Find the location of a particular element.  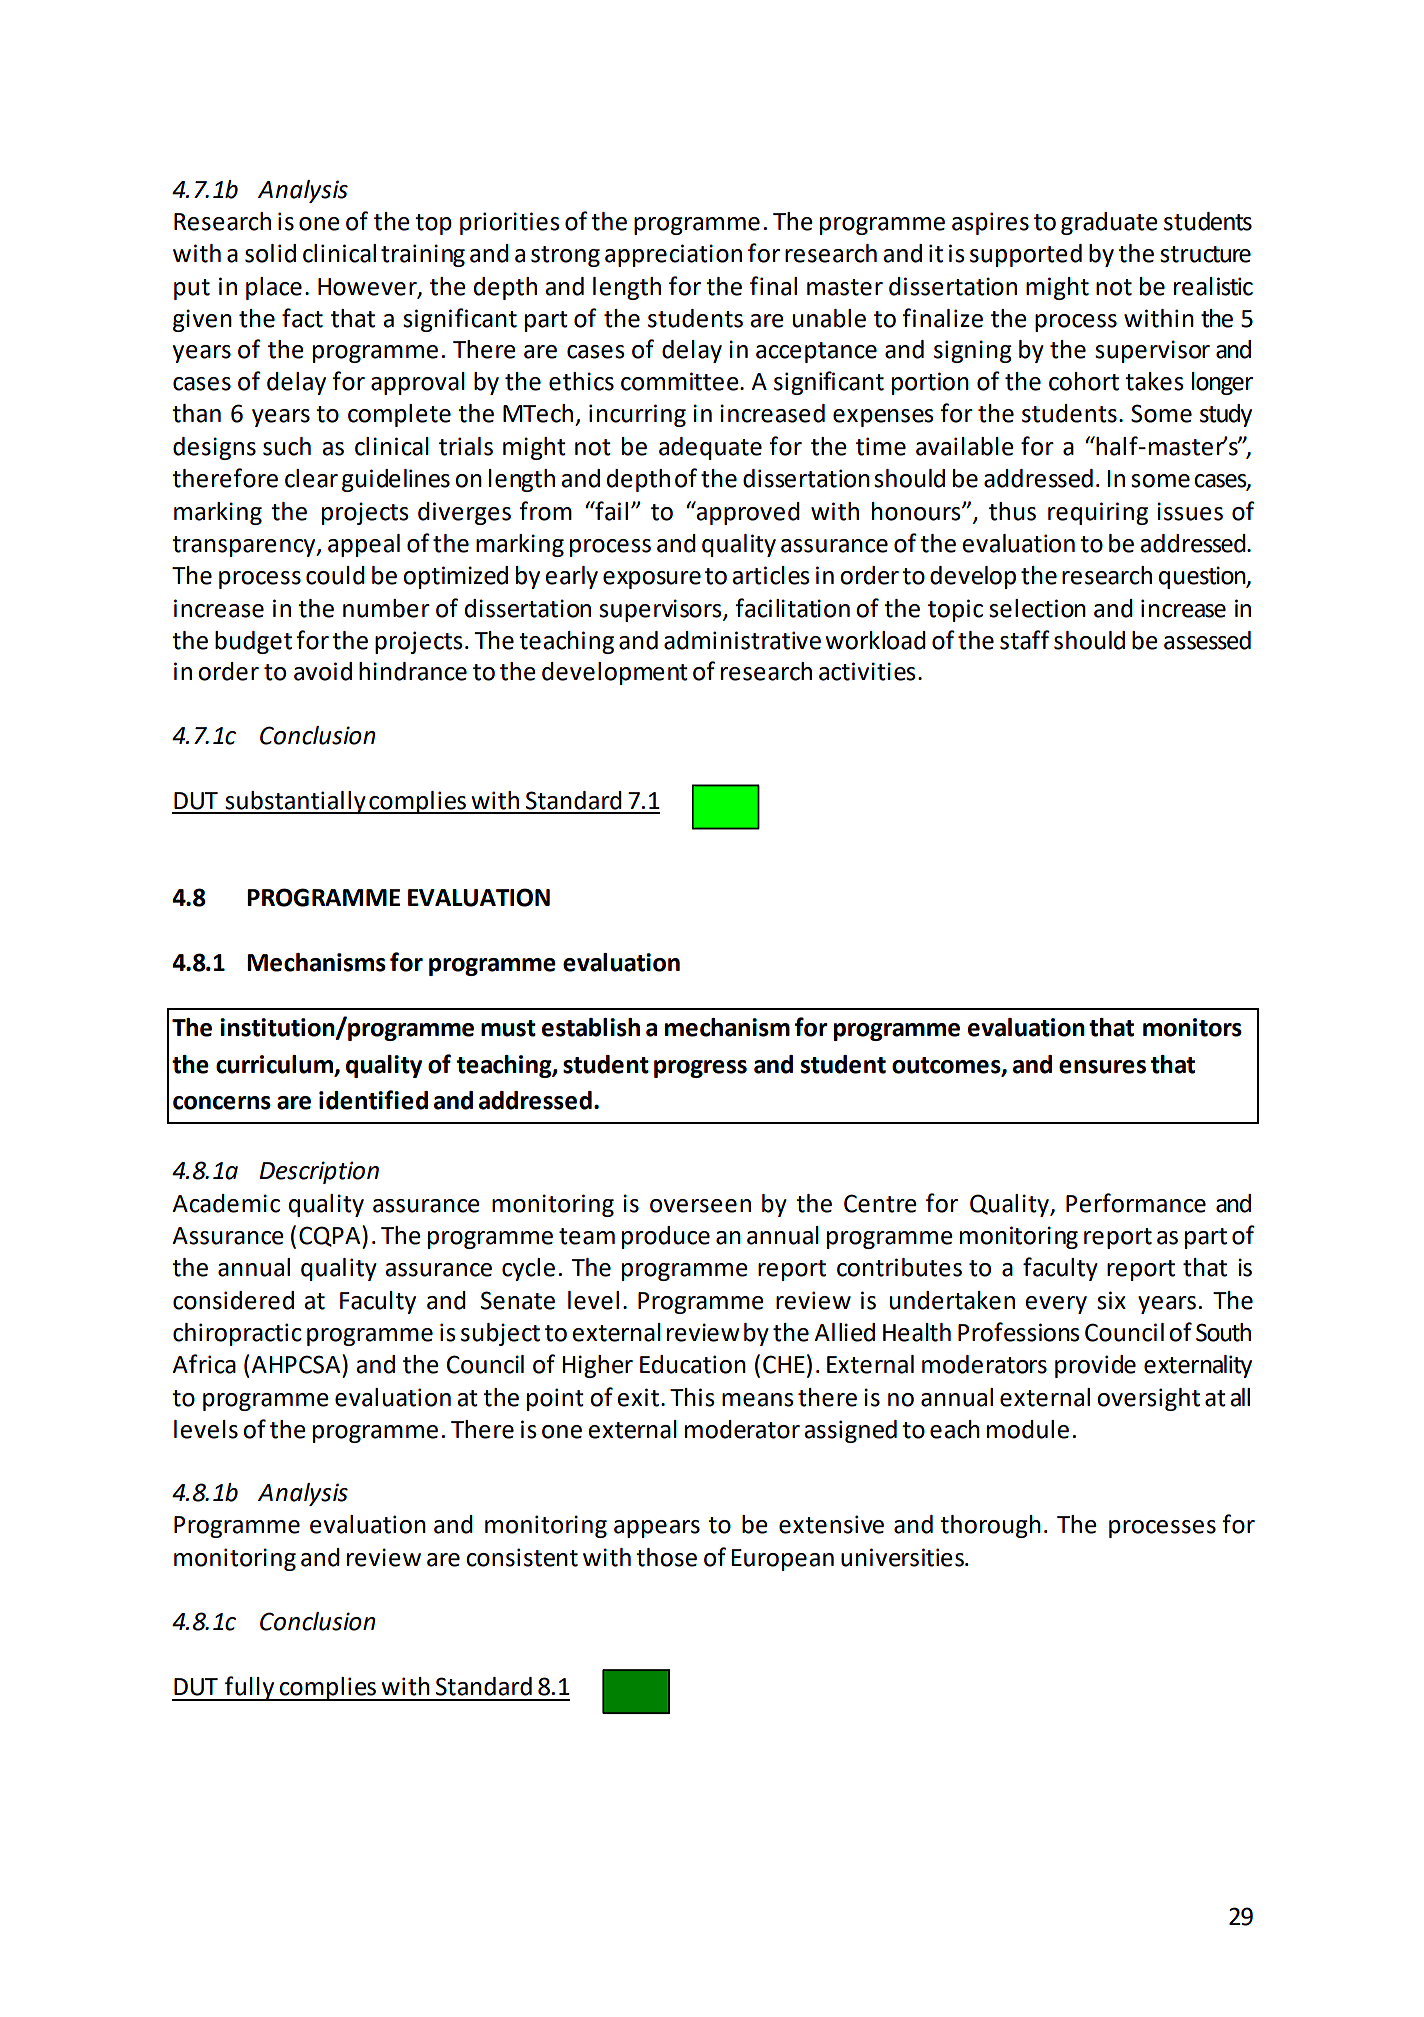

fully is located at coordinates (250, 1688).
